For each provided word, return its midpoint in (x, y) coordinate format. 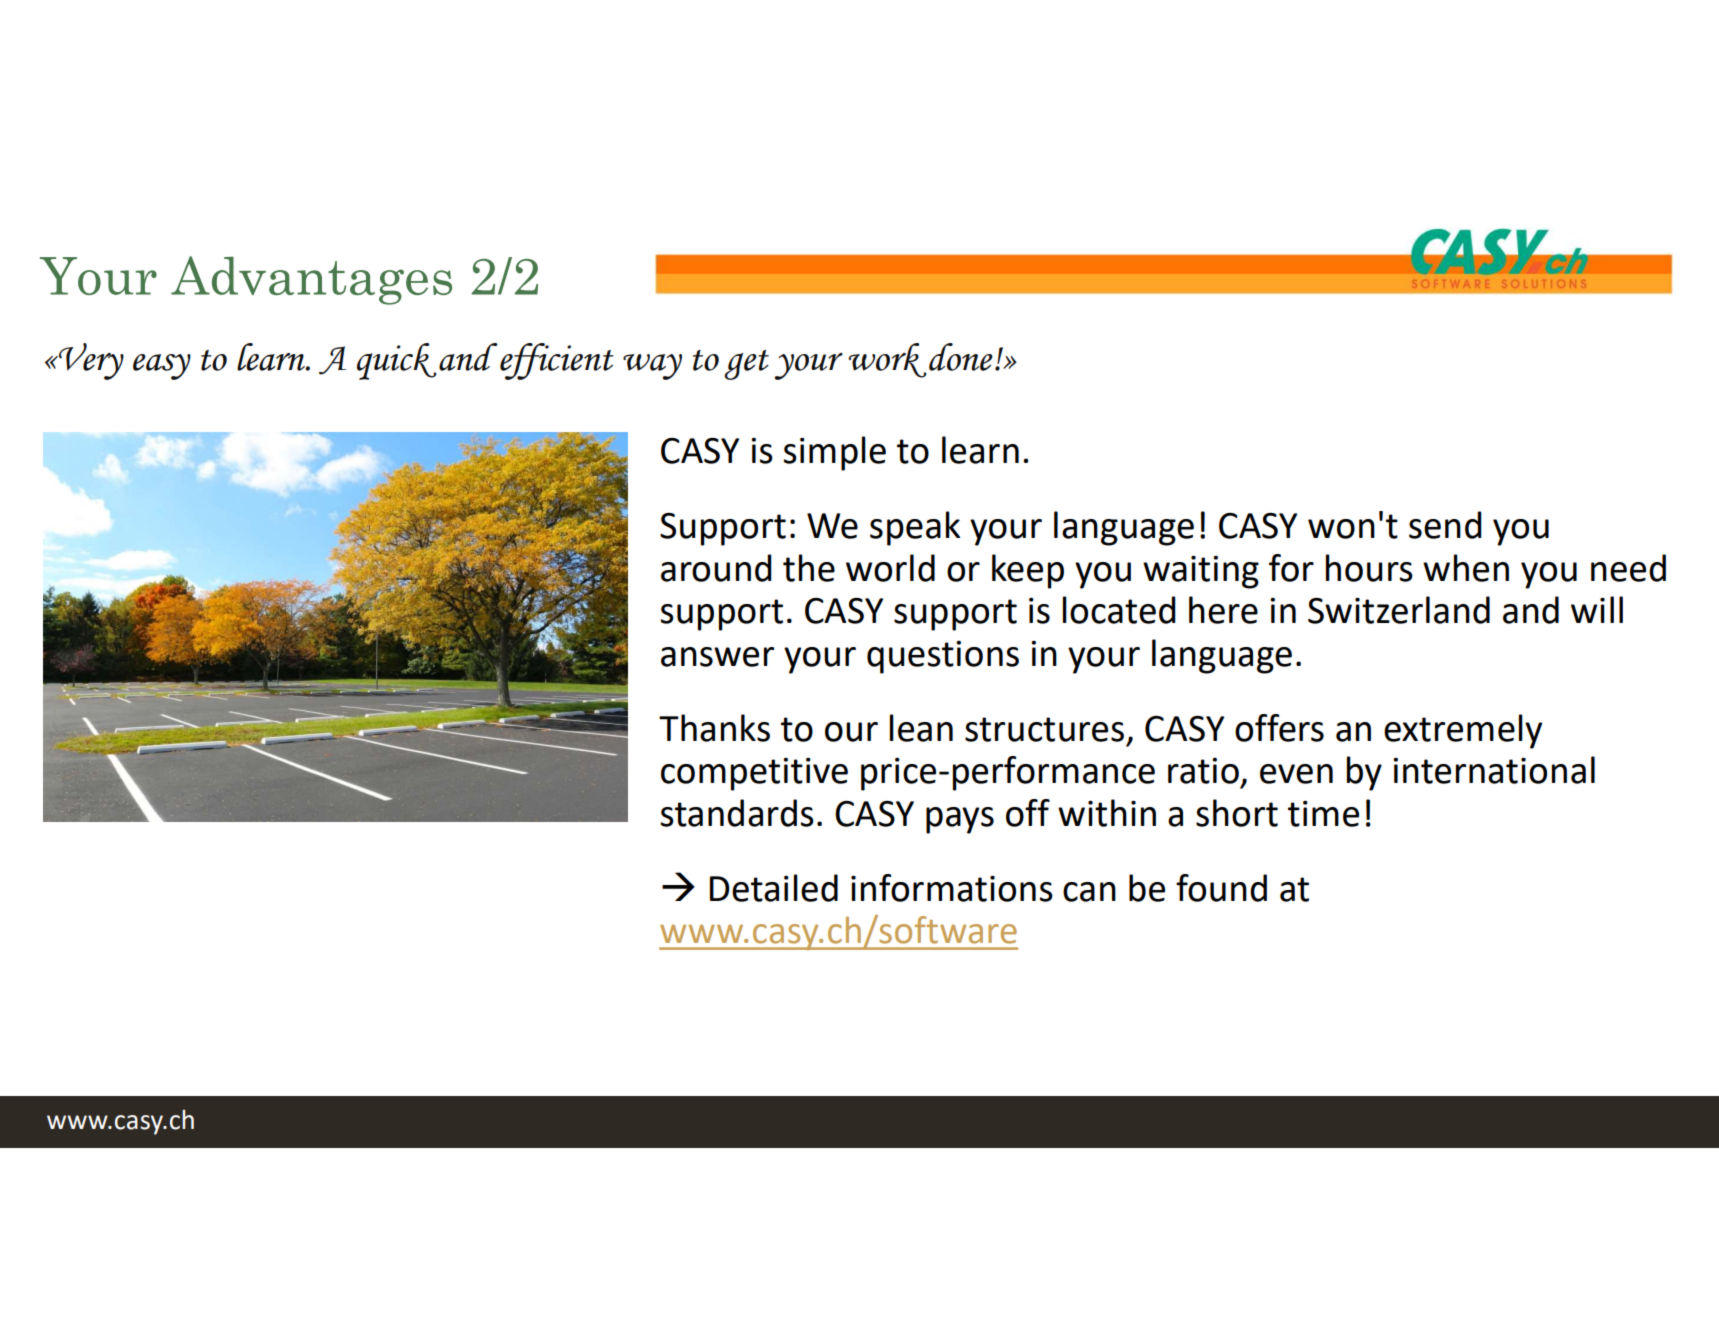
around (716, 568)
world (890, 568)
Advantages (311, 280)
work (887, 360)
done (961, 357)
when (1466, 568)
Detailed (774, 888)
